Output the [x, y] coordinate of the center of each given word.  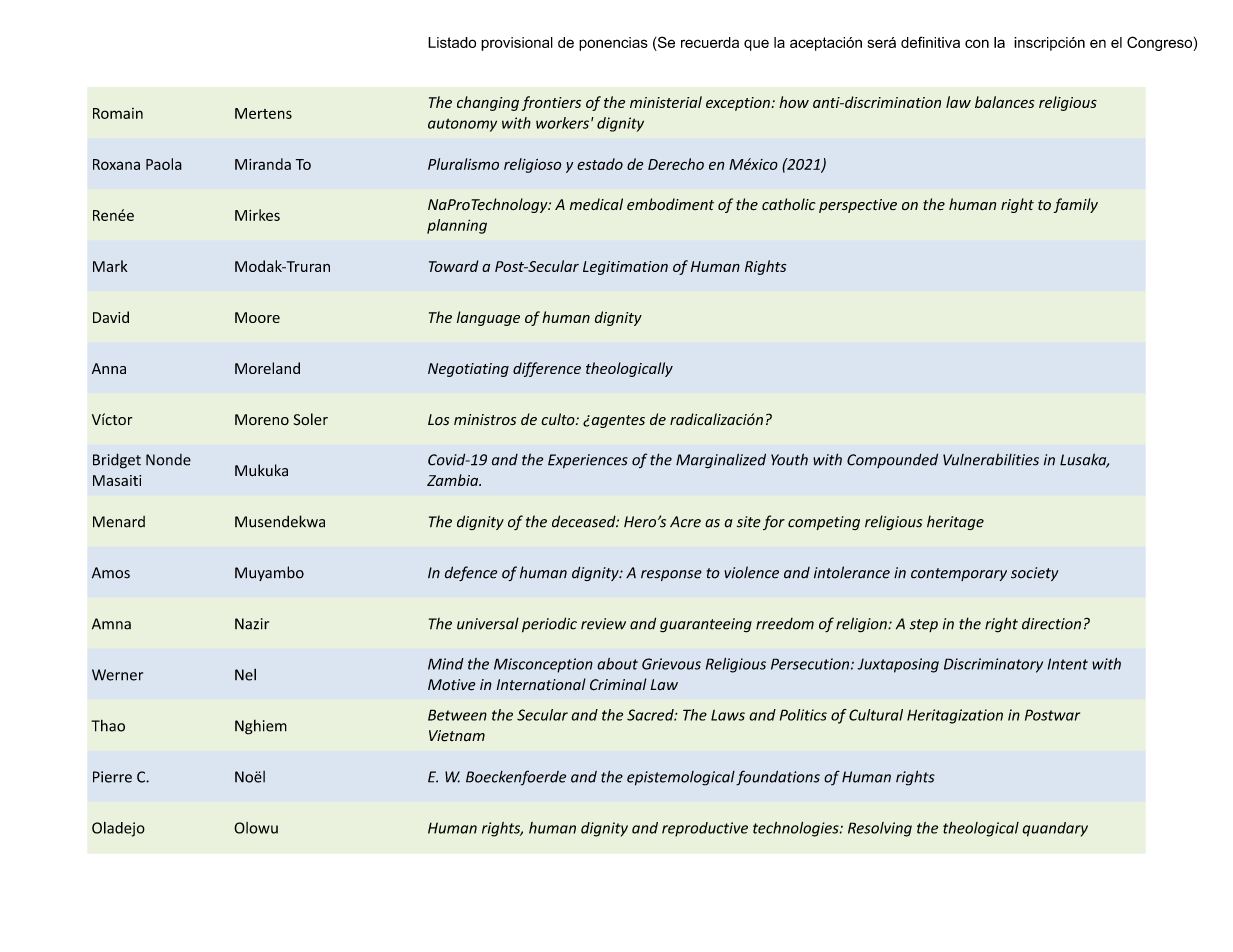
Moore [257, 317]
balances [1004, 102]
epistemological [681, 778]
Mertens [263, 113]
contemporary [959, 574]
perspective [858, 206]
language [488, 318]
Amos [111, 573]
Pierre [112, 777]
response [671, 575]
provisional [517, 44]
